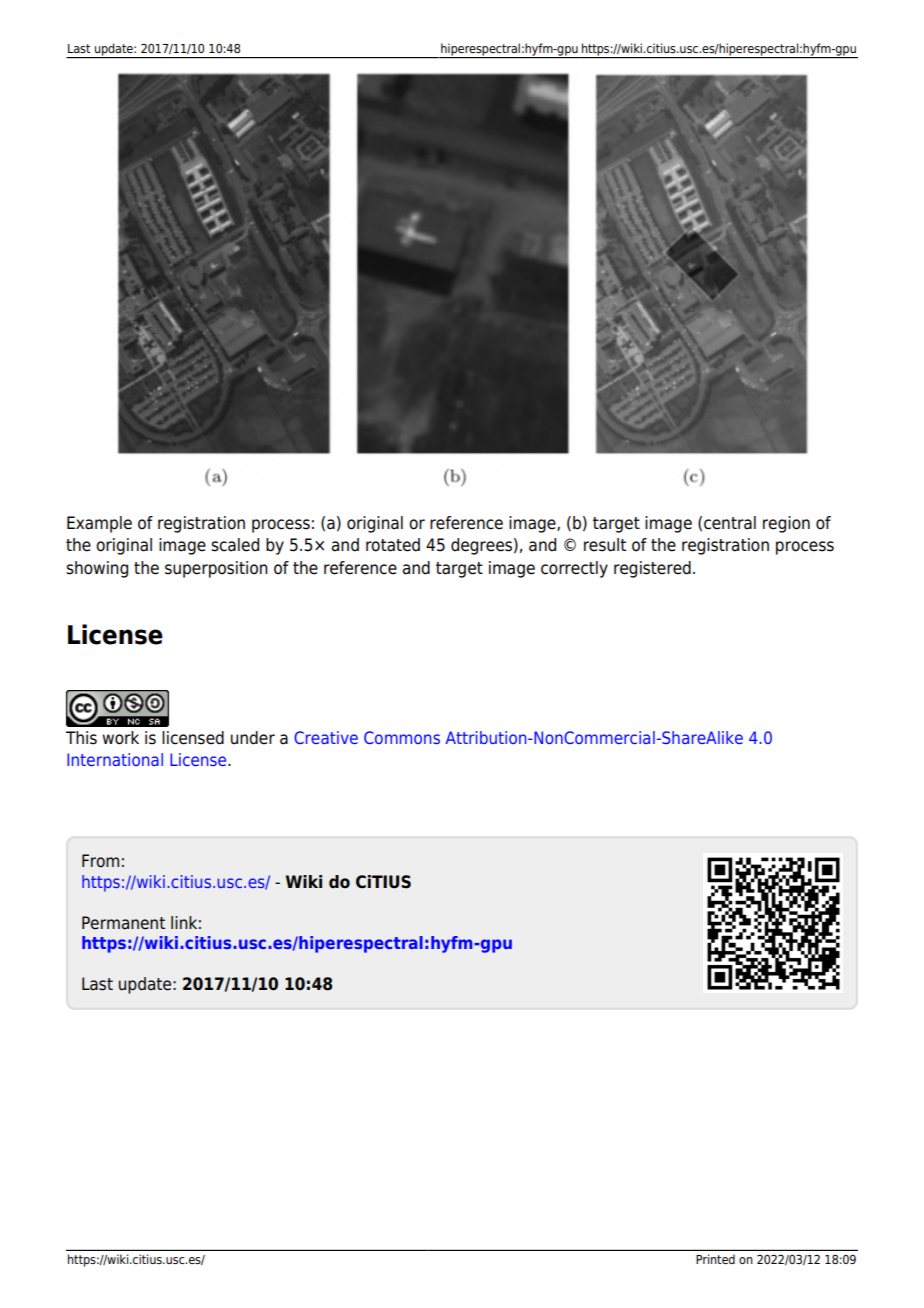 Image resolution: width=924 pixels, height=1308 pixels. I want to click on rotated, so click(393, 545).
